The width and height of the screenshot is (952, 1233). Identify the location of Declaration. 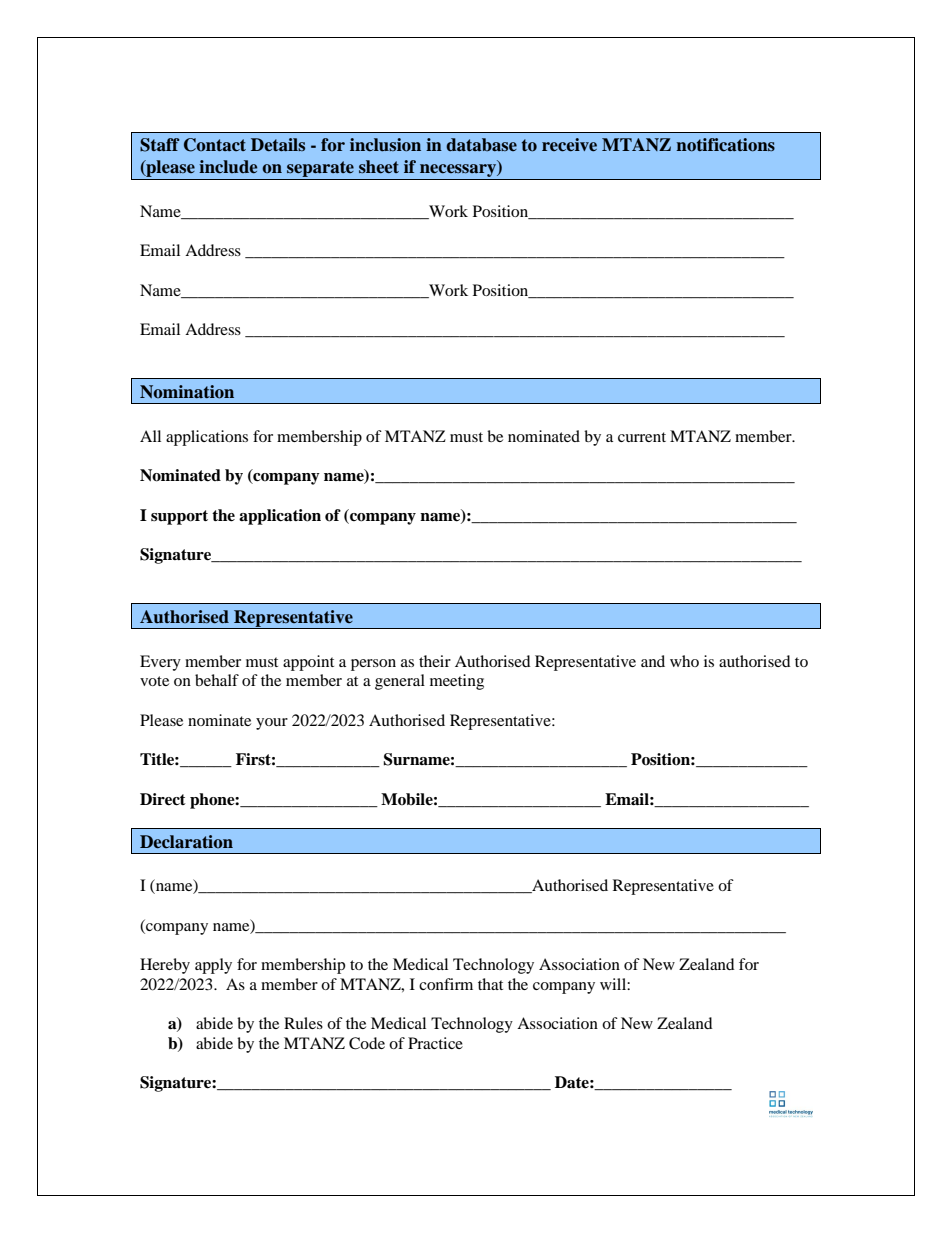
(186, 841).
